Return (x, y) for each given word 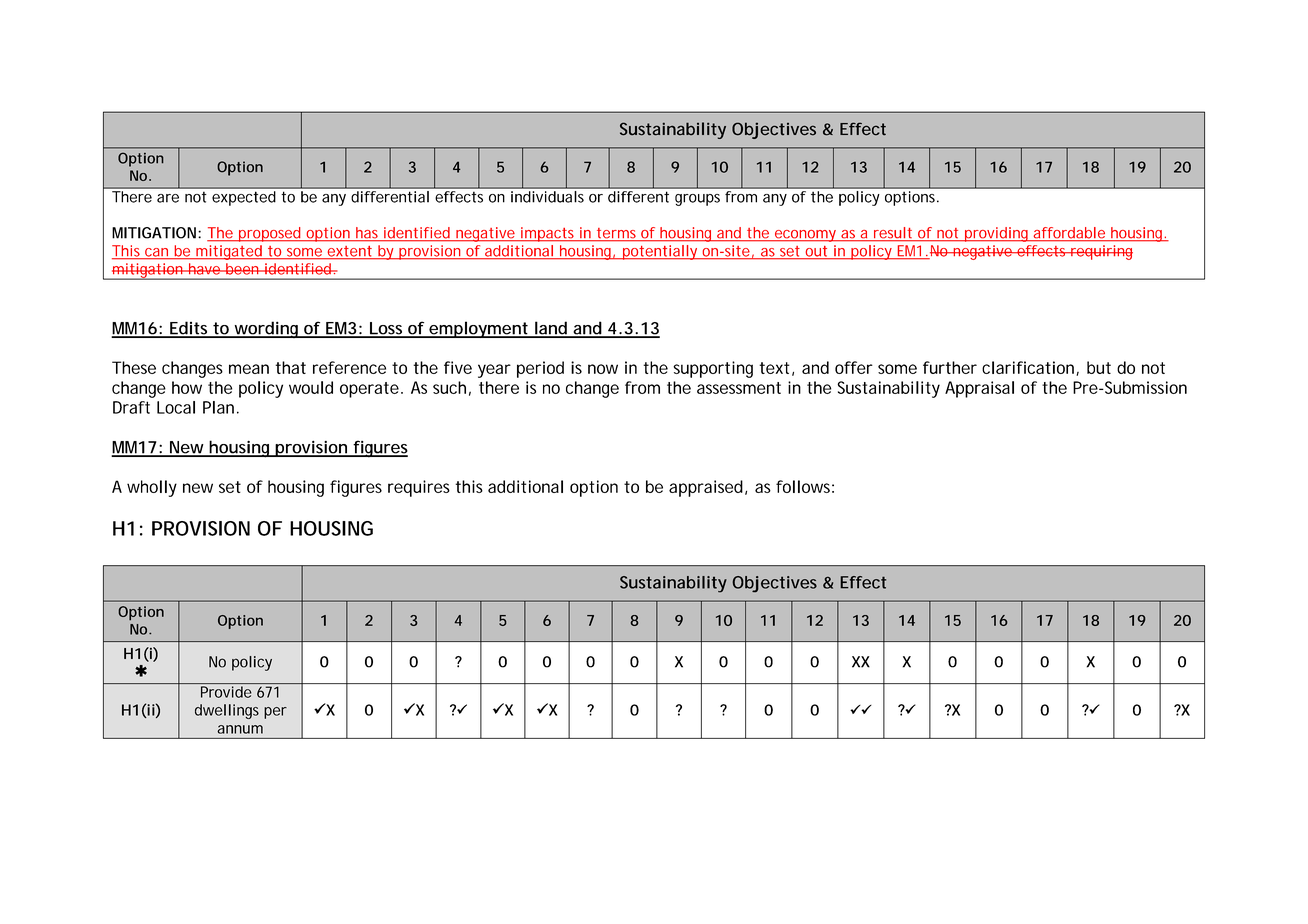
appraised (706, 488)
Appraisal (979, 389)
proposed (270, 234)
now (603, 369)
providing (997, 234)
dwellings (227, 711)
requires (419, 488)
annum (240, 729)
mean (249, 369)
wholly (152, 488)
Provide (226, 692)
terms (617, 234)
